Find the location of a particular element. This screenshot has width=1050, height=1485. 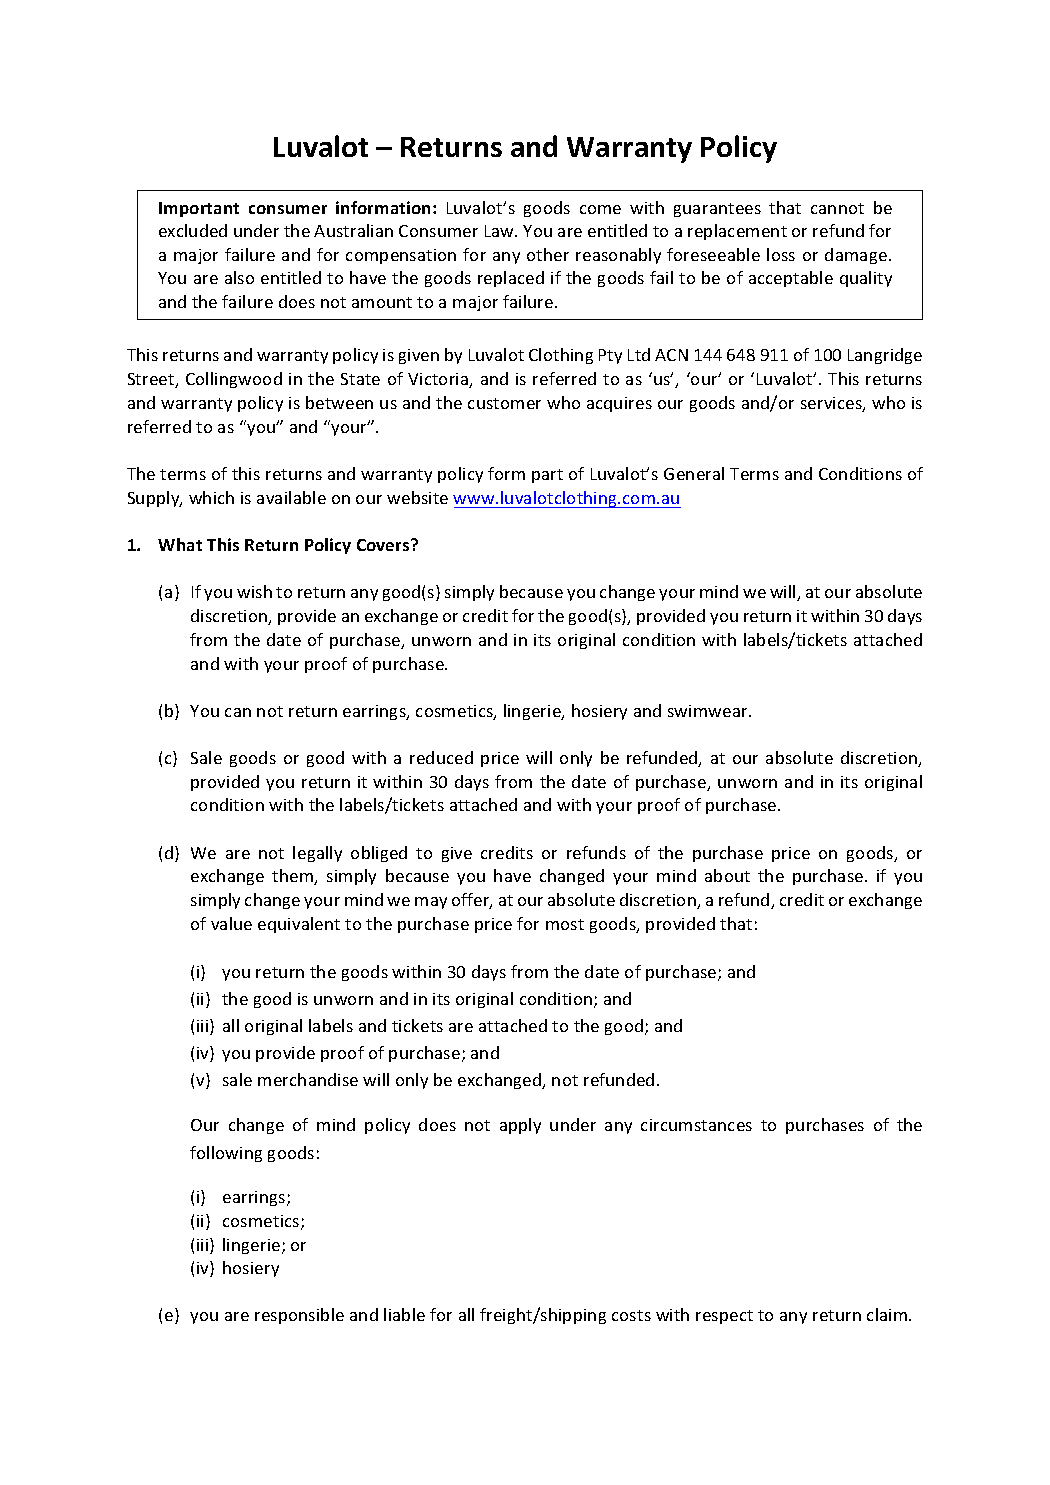

costs is located at coordinates (631, 1315).
